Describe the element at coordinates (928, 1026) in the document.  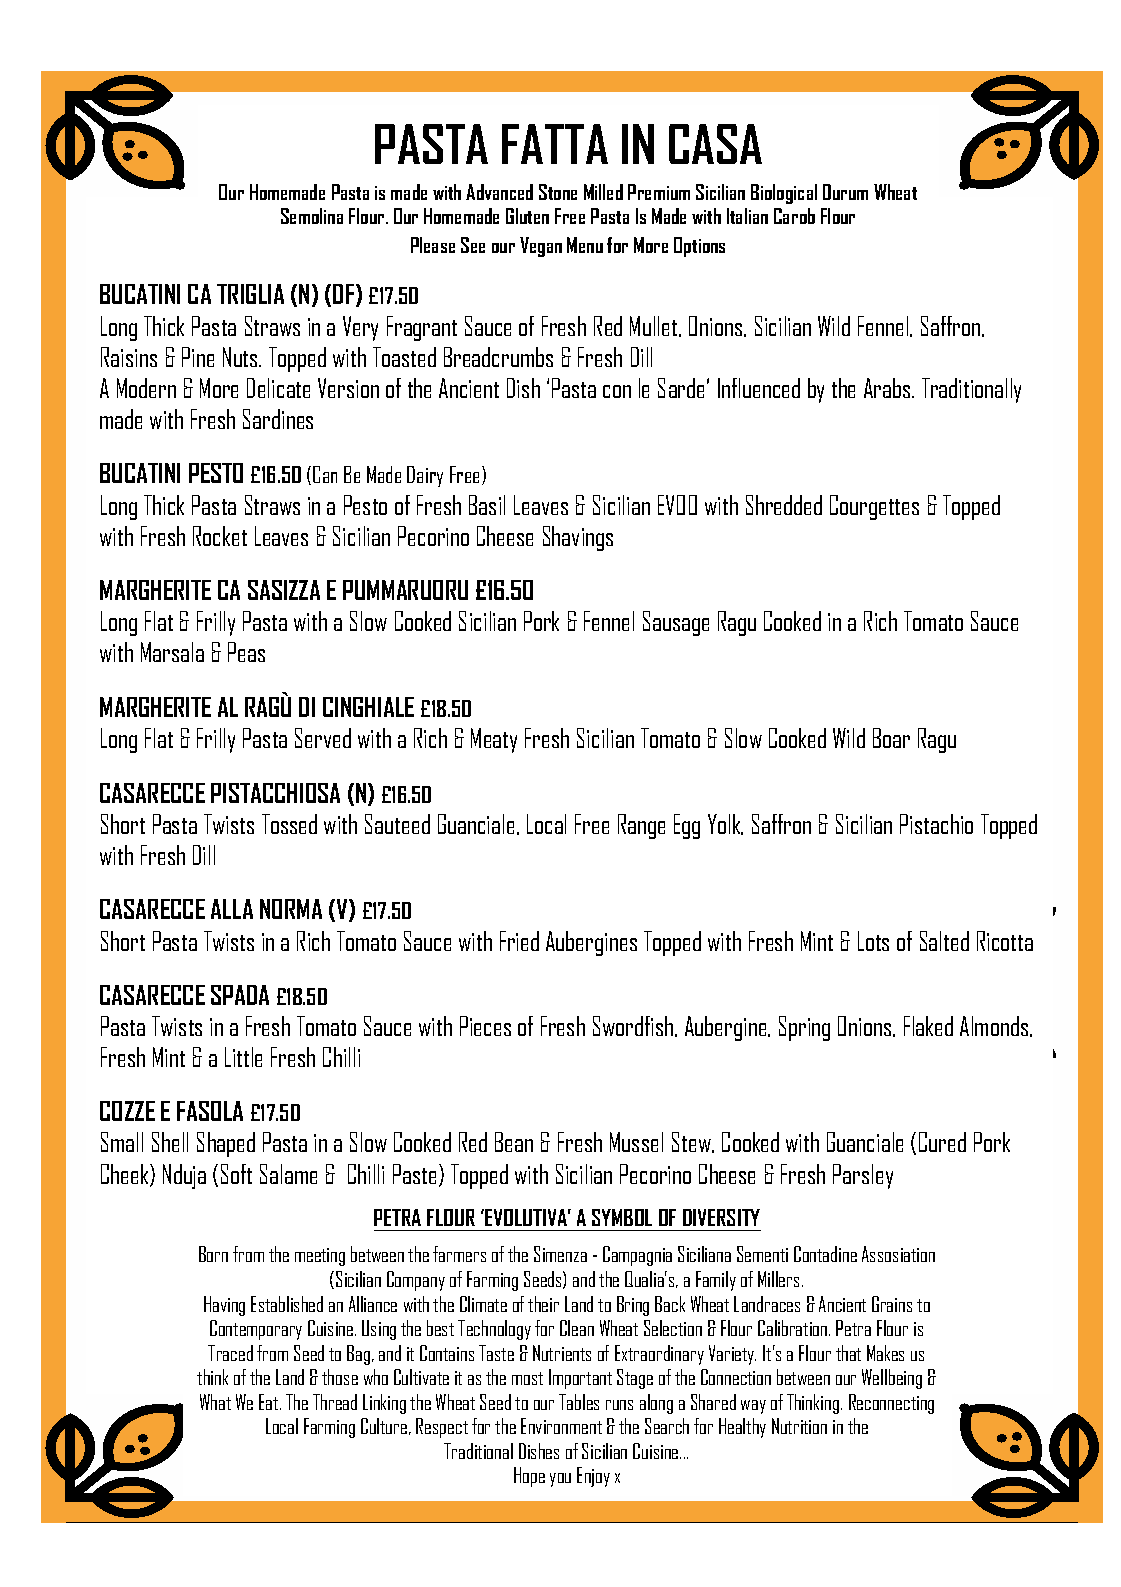
I see `Flaked` at that location.
